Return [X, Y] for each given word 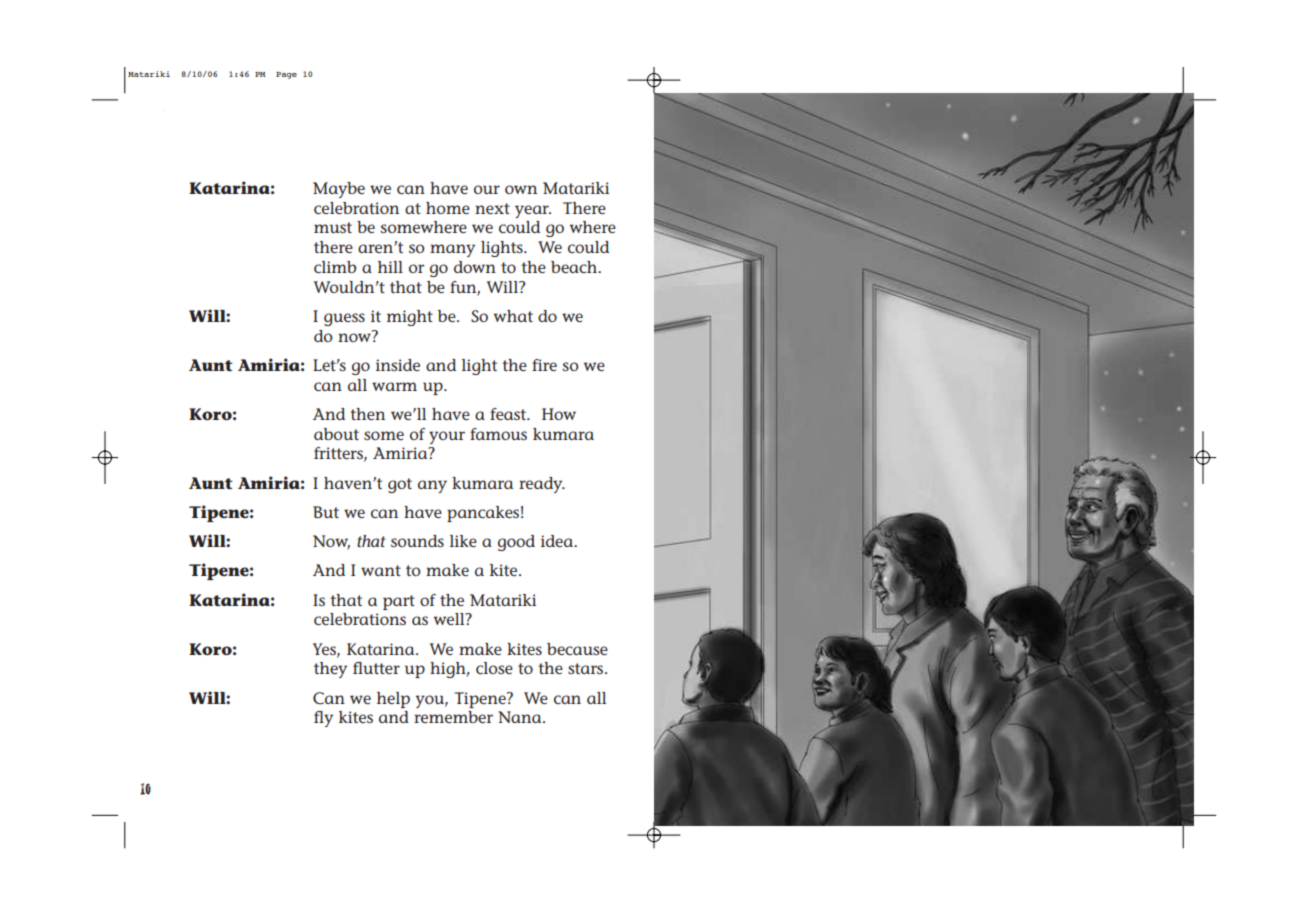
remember [453, 717]
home [448, 208]
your [447, 437]
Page [286, 75]
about [336, 434]
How [559, 414]
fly [323, 719]
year [533, 211]
